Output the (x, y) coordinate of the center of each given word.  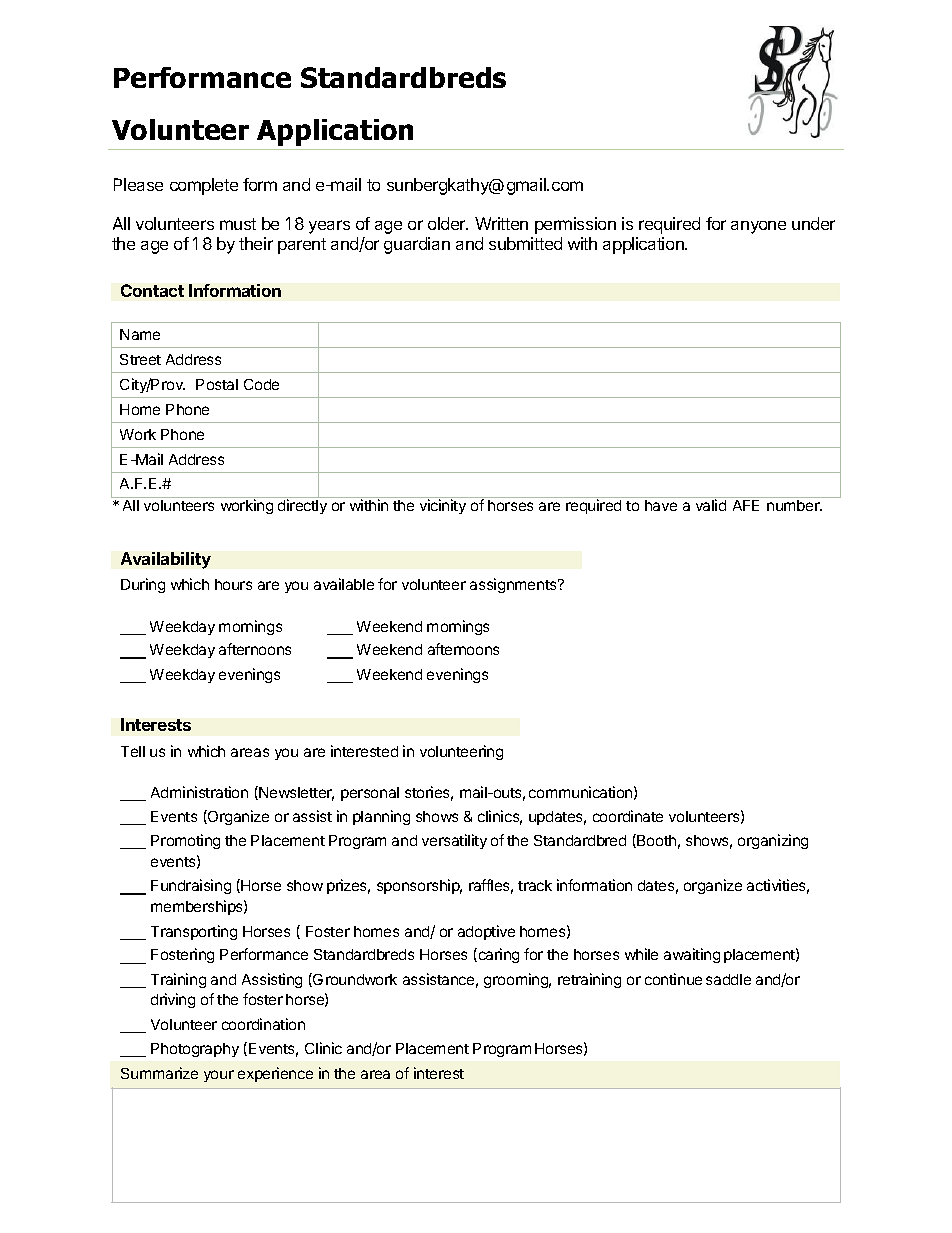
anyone (758, 227)
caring (497, 955)
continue (673, 979)
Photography (195, 1050)
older (448, 223)
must (238, 224)
